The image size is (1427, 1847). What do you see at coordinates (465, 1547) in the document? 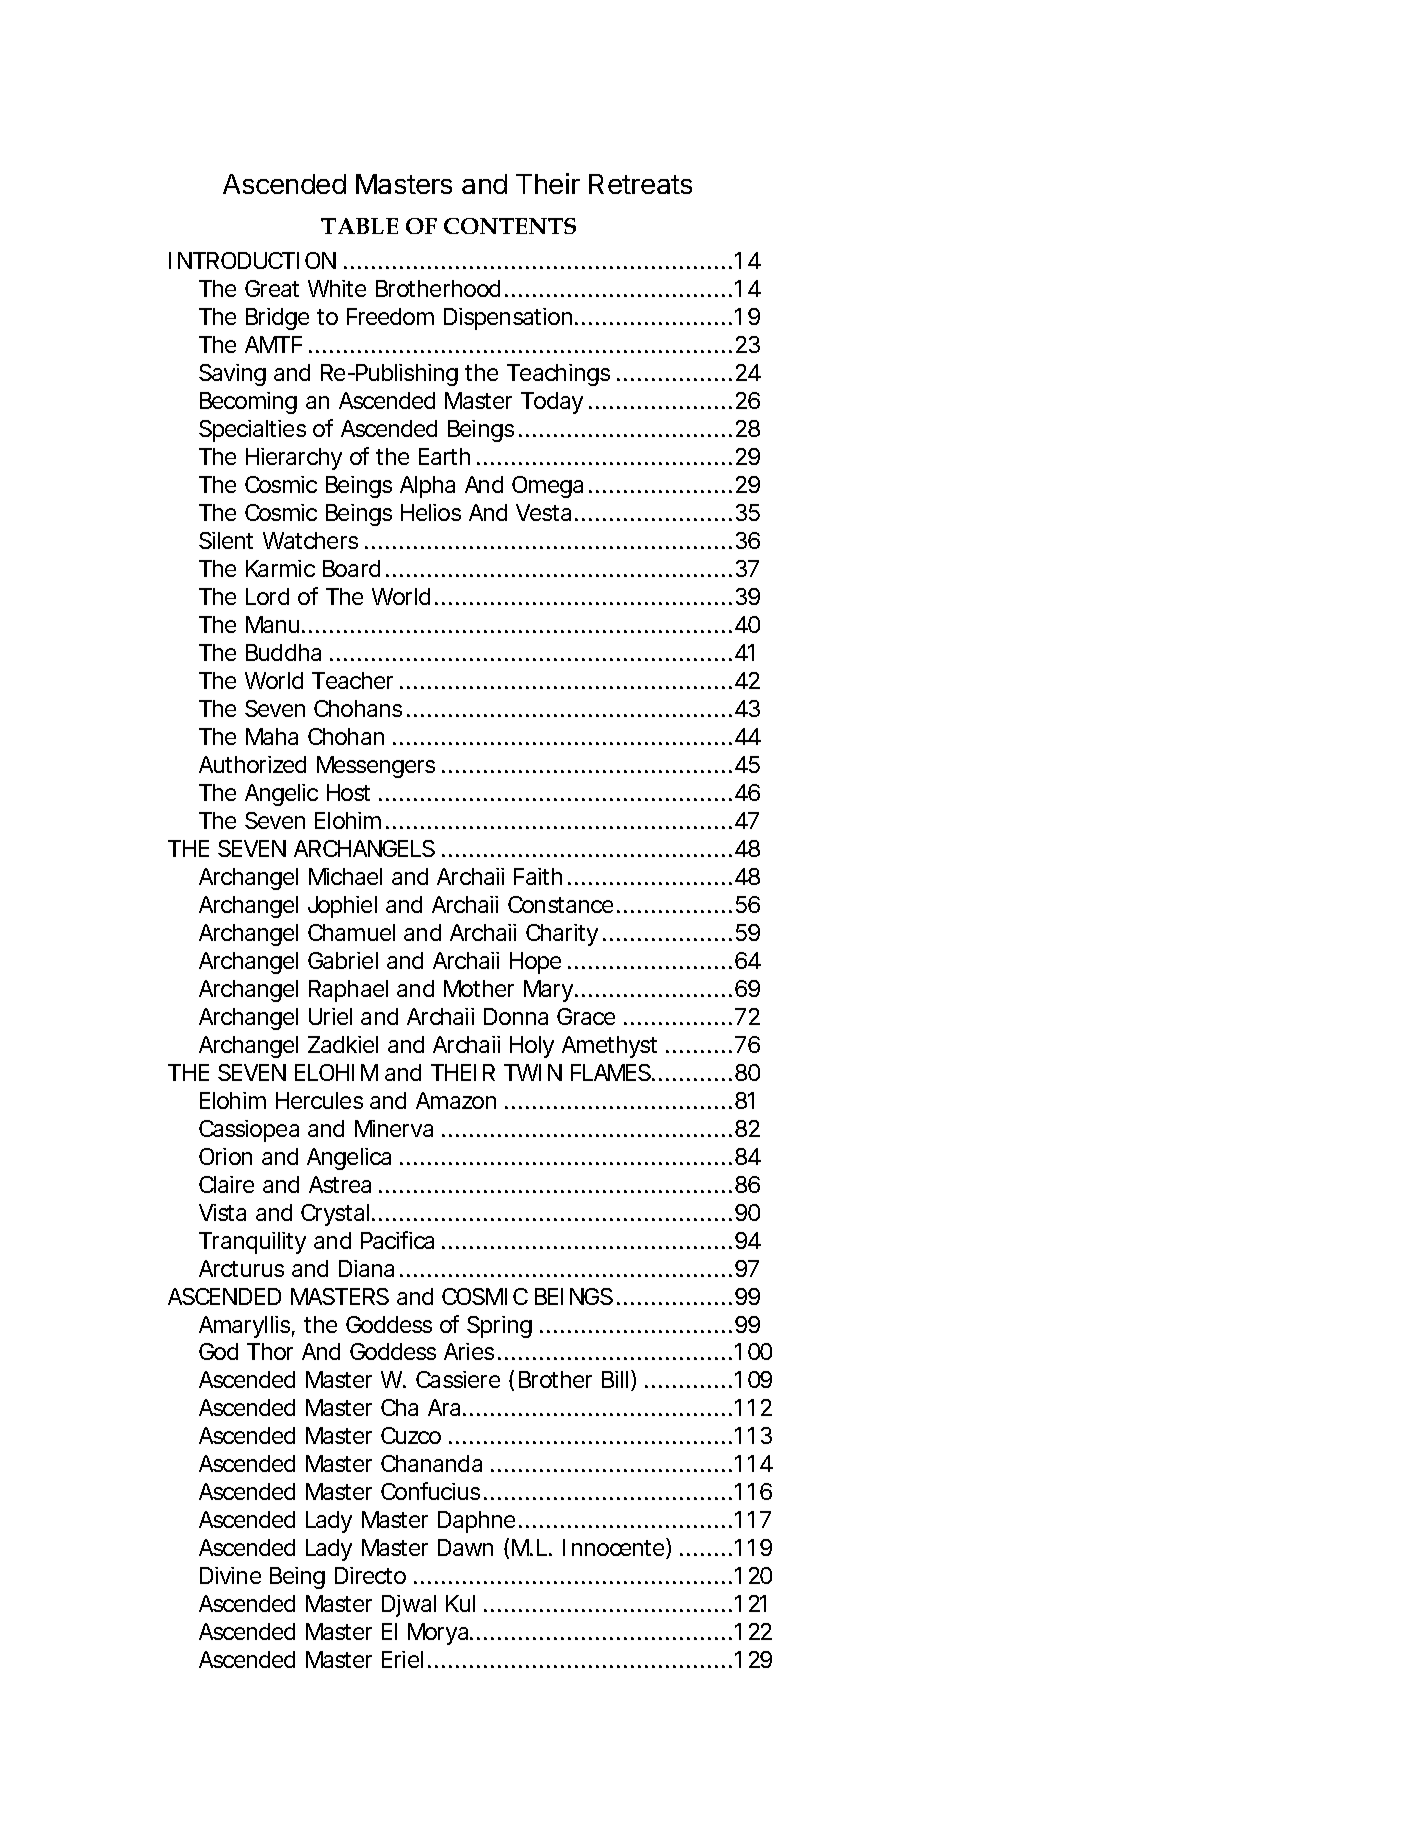
I see `Dawn` at bounding box center [465, 1547].
